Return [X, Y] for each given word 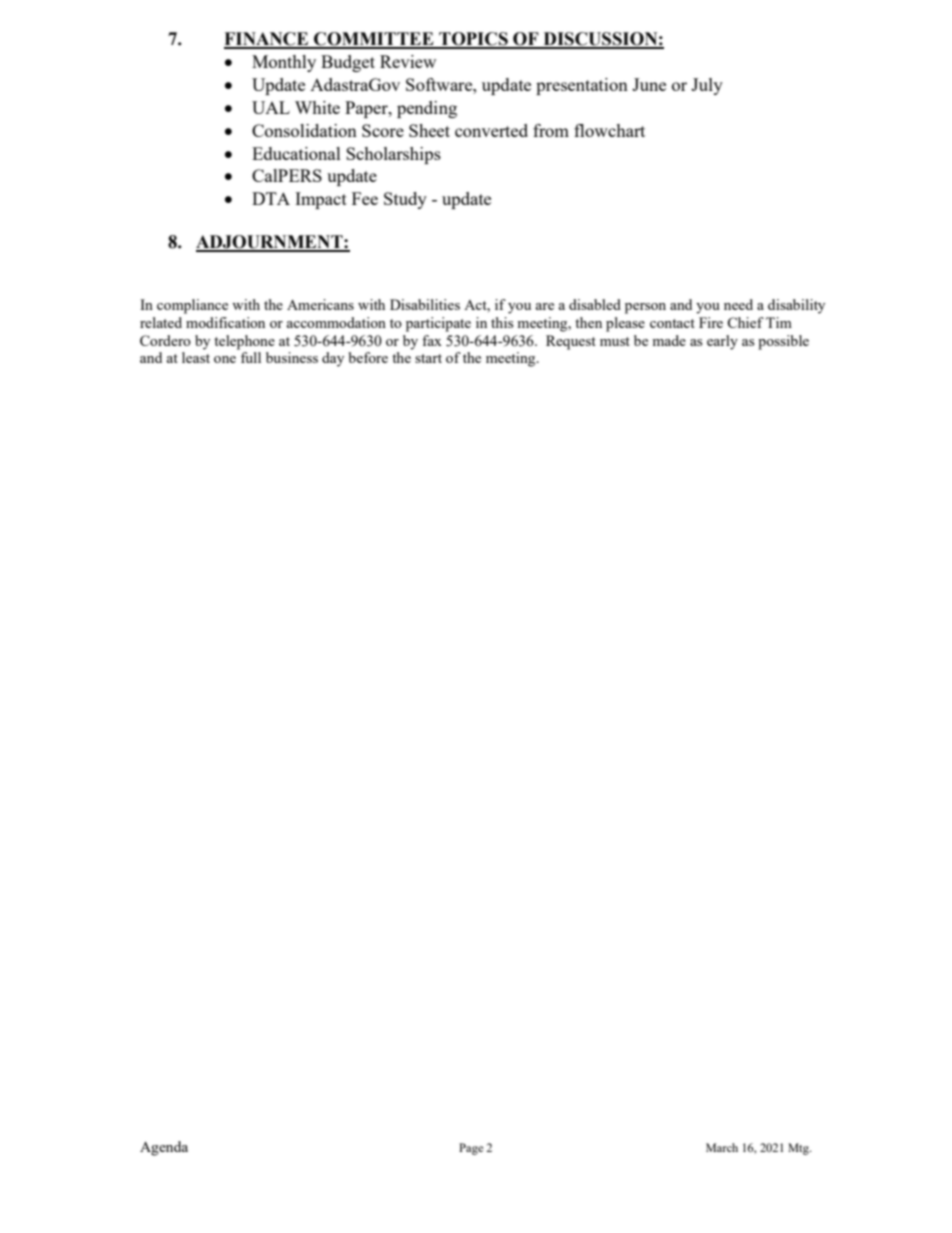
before [368, 357]
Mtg [799, 1149]
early [722, 342]
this [502, 322]
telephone [244, 342]
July [707, 86]
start [428, 358]
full [251, 357]
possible [783, 342]
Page [471, 1149]
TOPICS [473, 40]
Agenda [164, 1148]
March [722, 1147]
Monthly [284, 63]
